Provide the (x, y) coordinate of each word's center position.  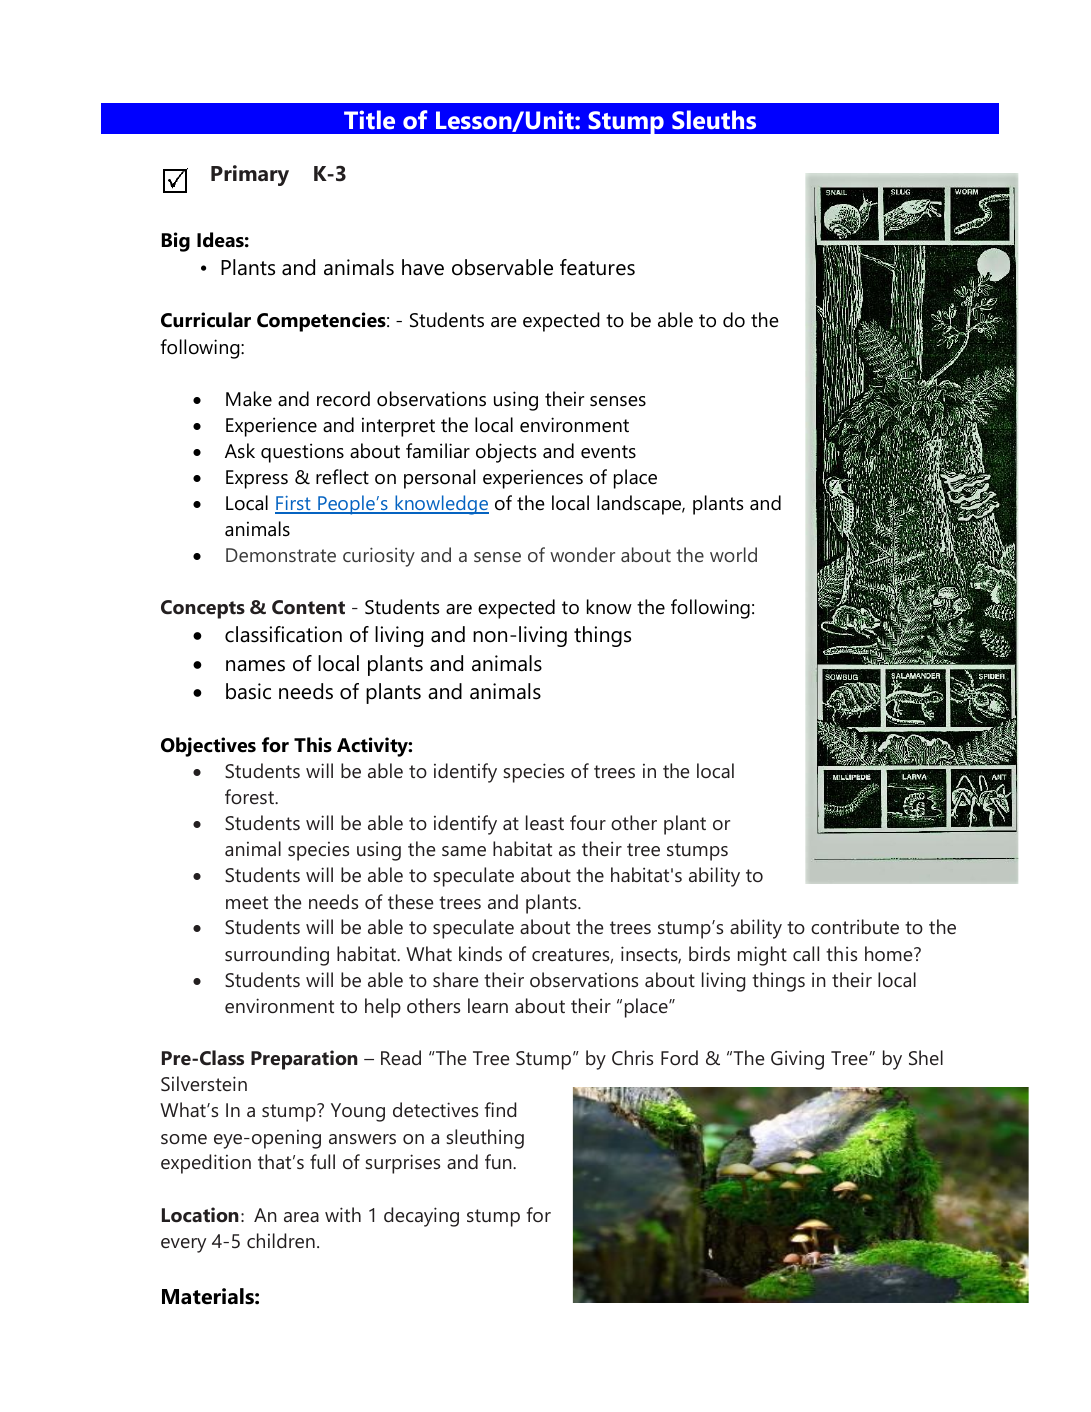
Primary (250, 175)
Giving (797, 1060)
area (301, 1217)
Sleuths (714, 120)
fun (499, 1161)
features (597, 267)
